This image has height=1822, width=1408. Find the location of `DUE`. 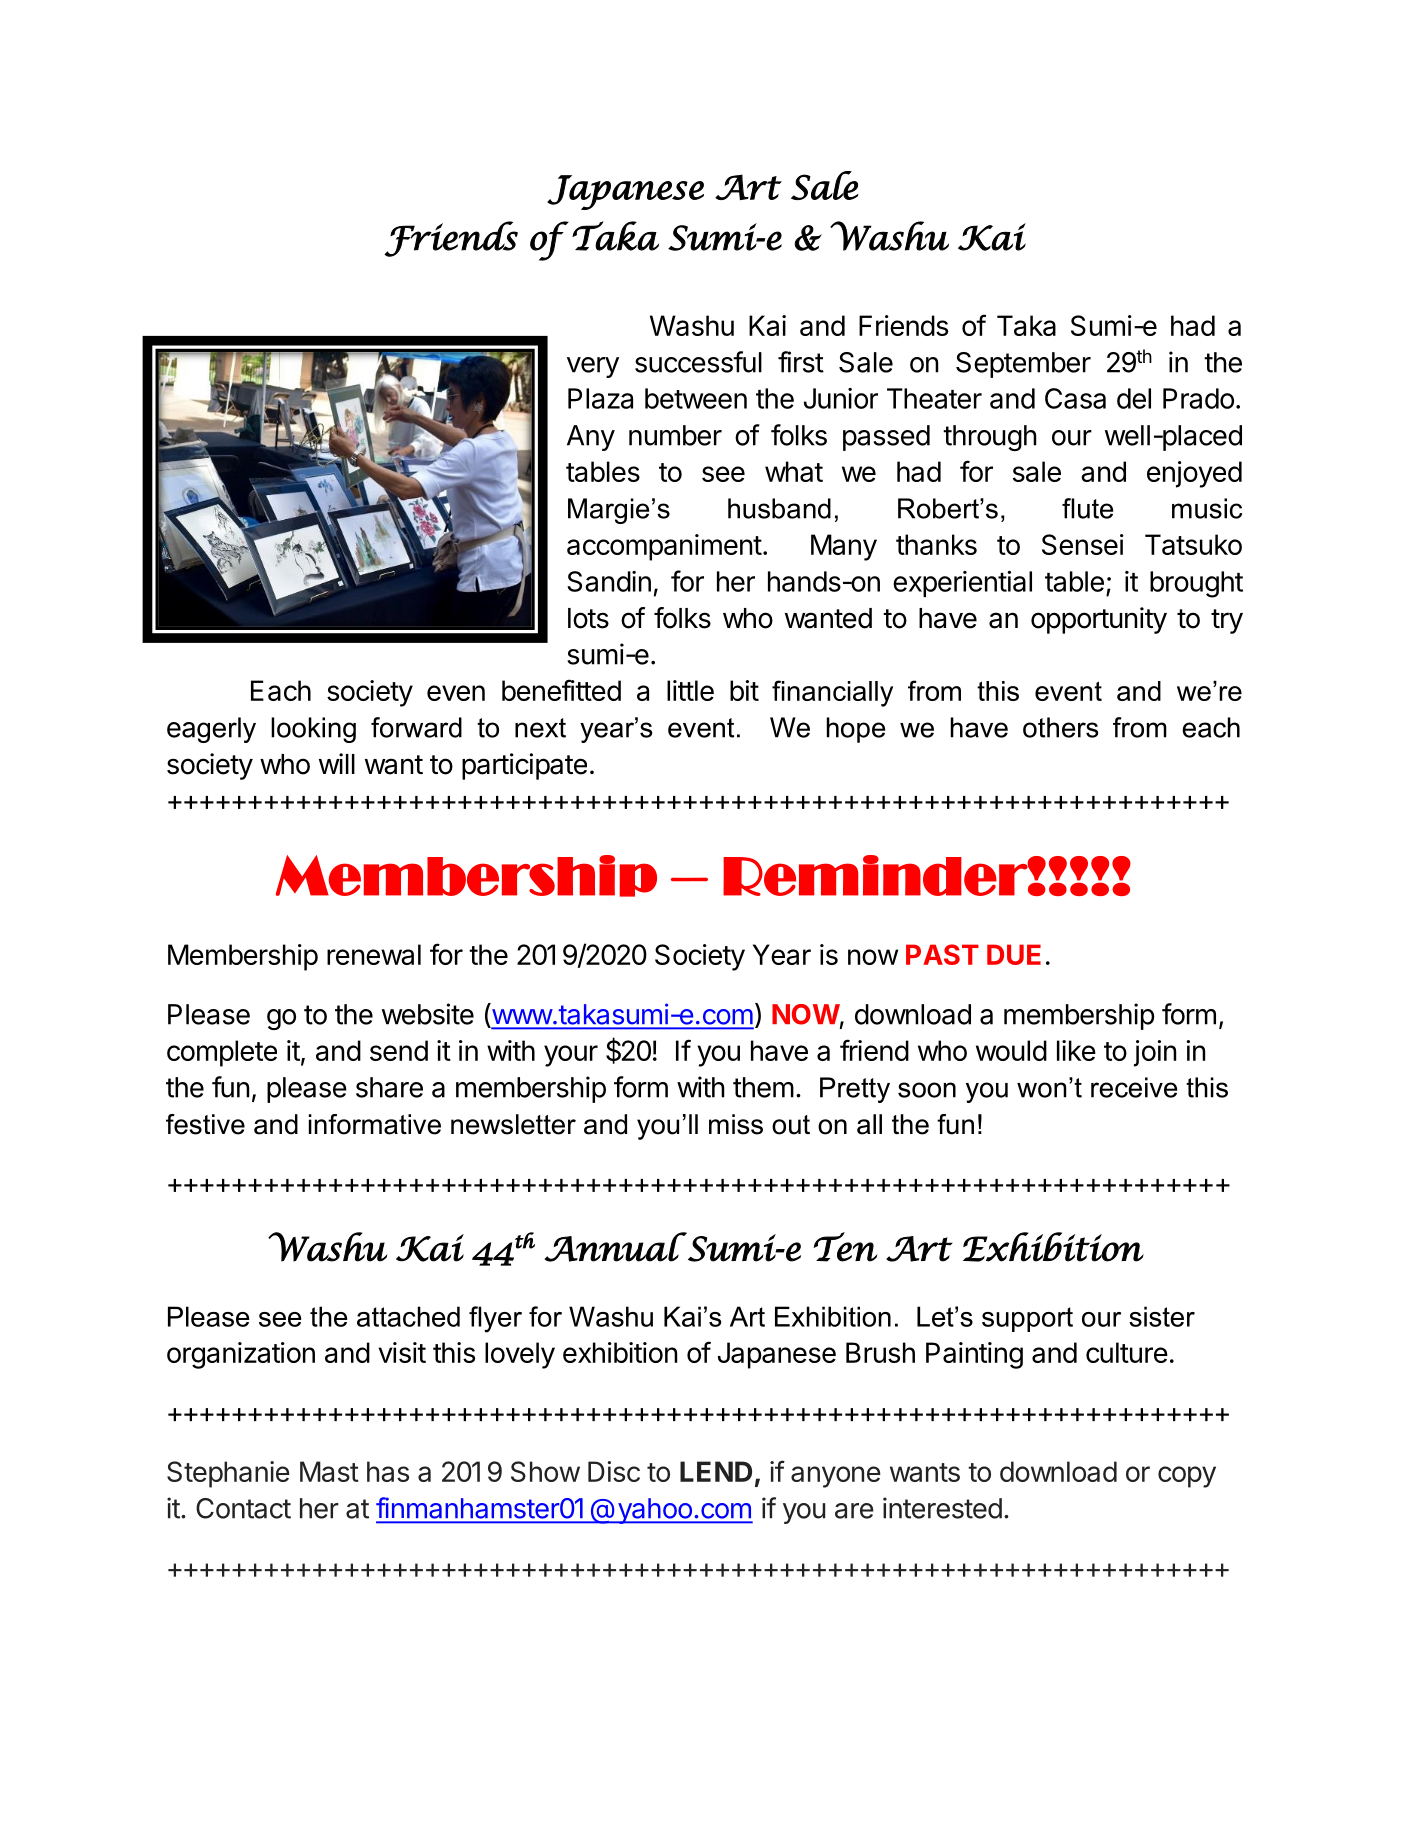

DUE is located at coordinates (1014, 954).
